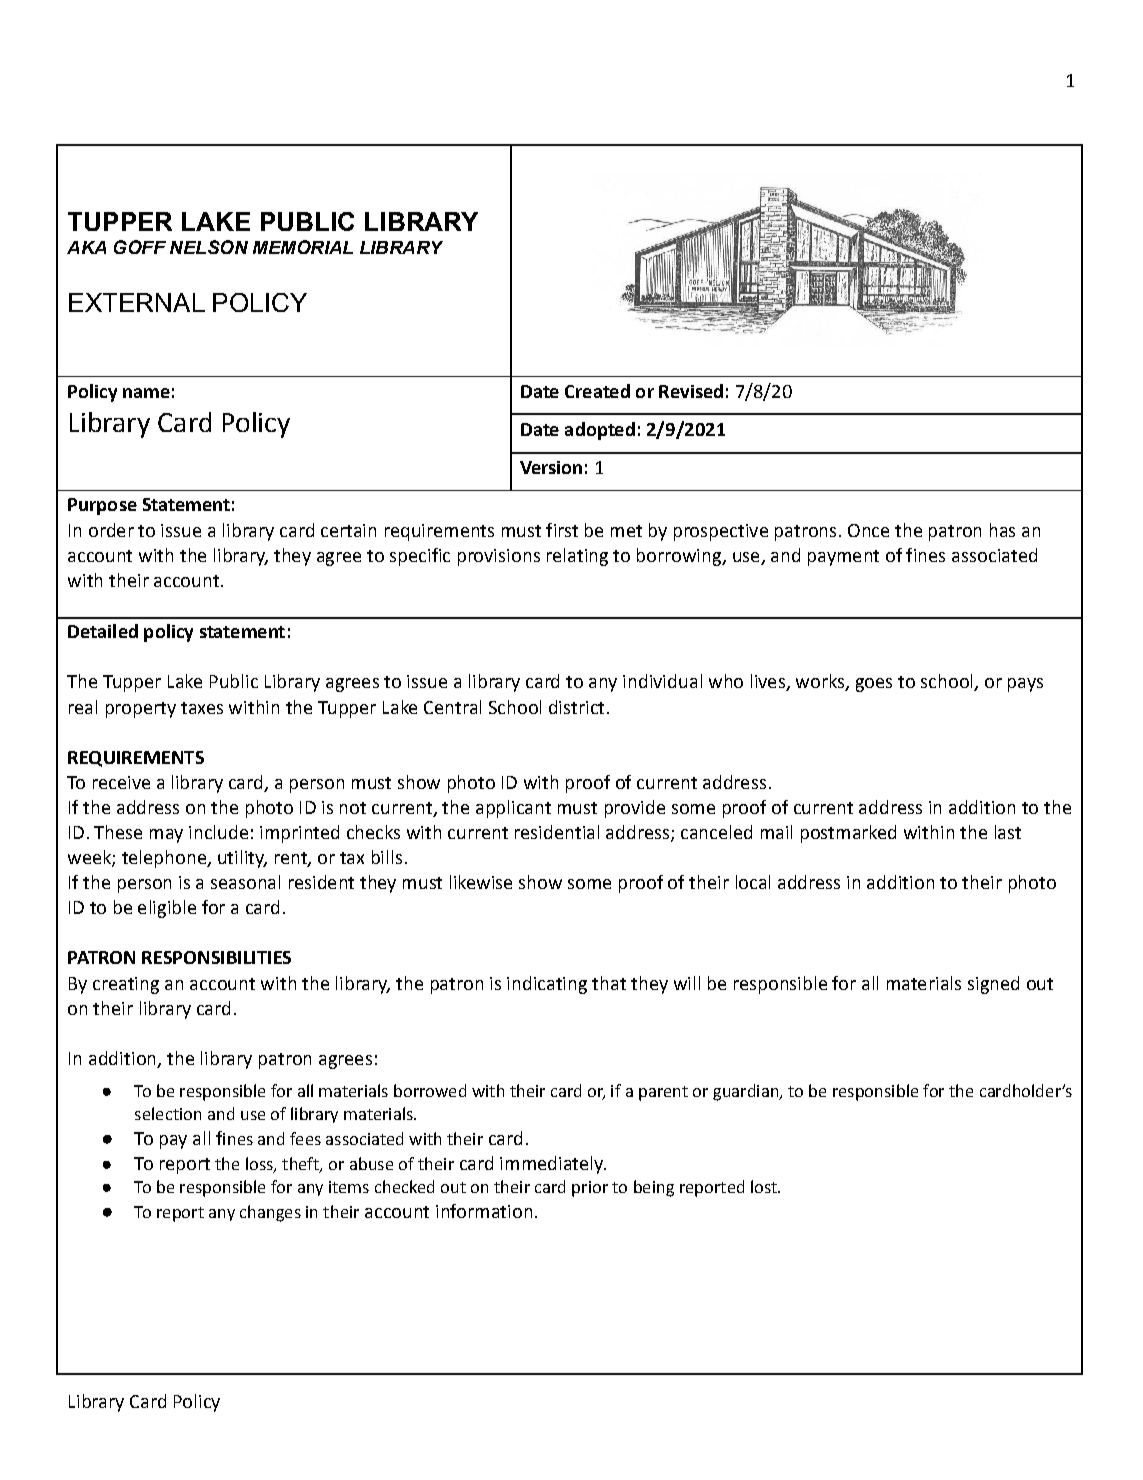 The image size is (1143, 1480). I want to click on first, so click(562, 530).
